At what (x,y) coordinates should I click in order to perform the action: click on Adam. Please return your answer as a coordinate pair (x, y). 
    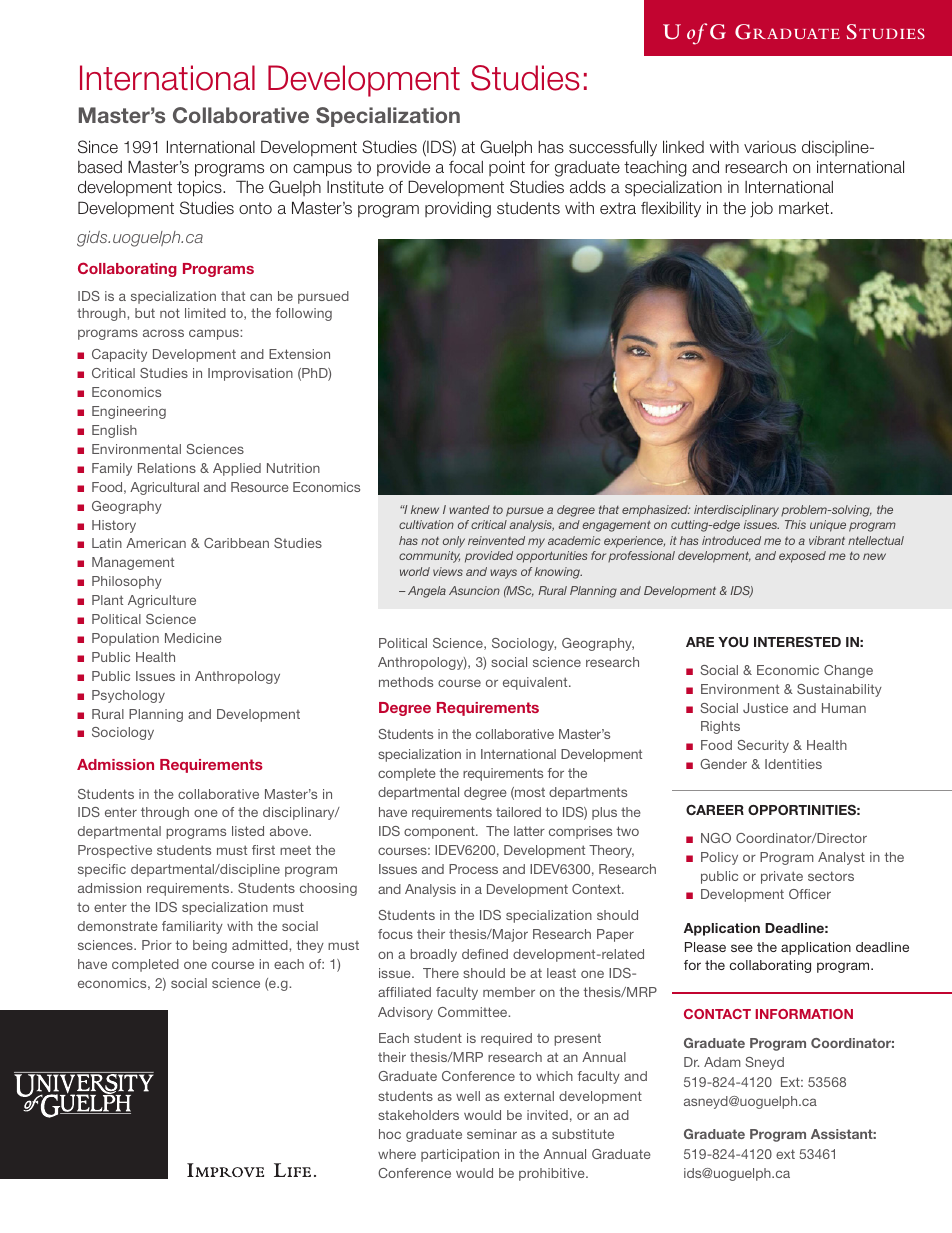
    Looking at the image, I should click on (722, 1062).
